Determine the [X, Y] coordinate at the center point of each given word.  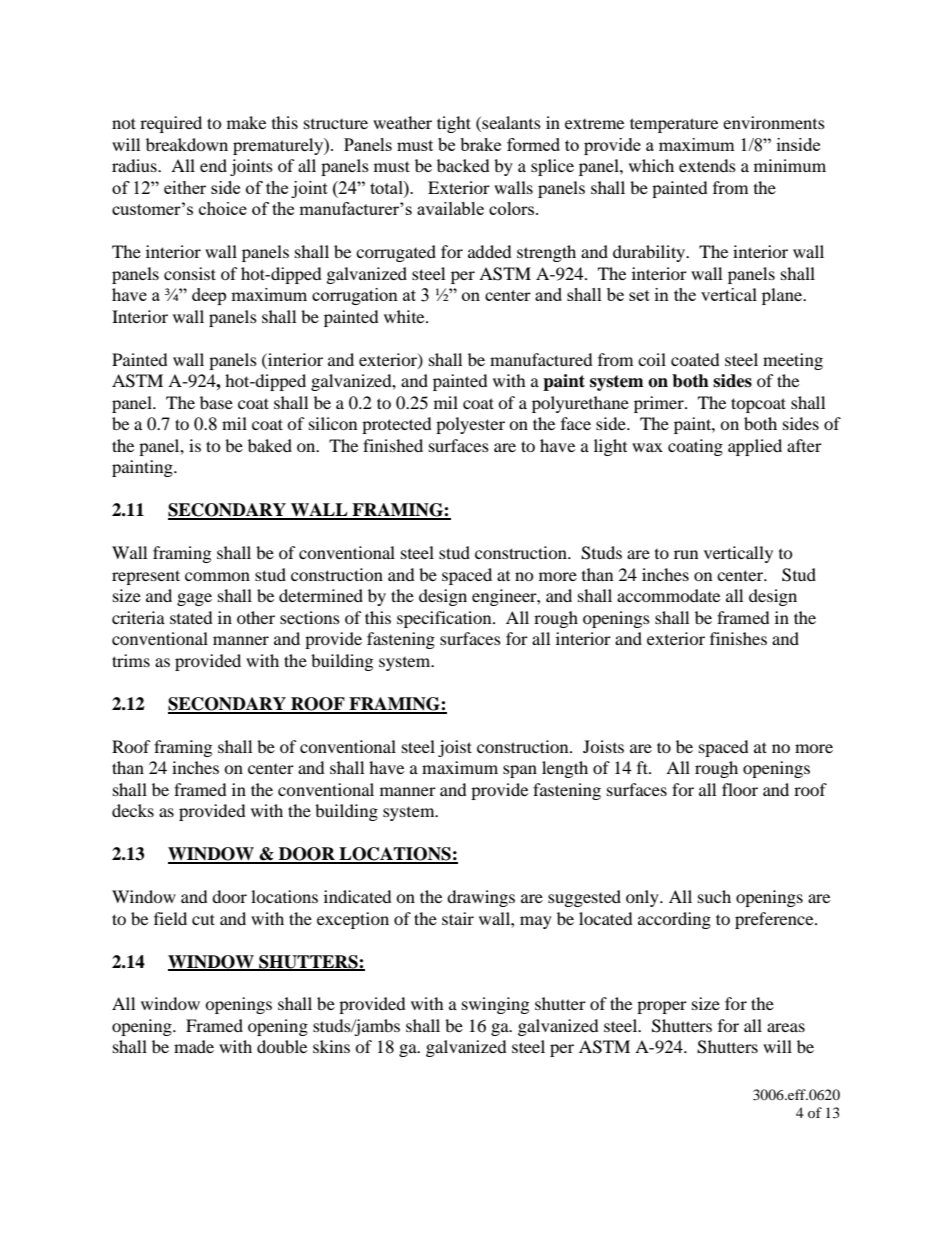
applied [755, 447]
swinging [495, 1005]
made [194, 1046]
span [520, 771]
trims [131, 660]
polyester [470, 425]
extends [707, 165]
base [216, 402]
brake [480, 144]
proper [662, 1007]
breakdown [187, 144]
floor [740, 789]
